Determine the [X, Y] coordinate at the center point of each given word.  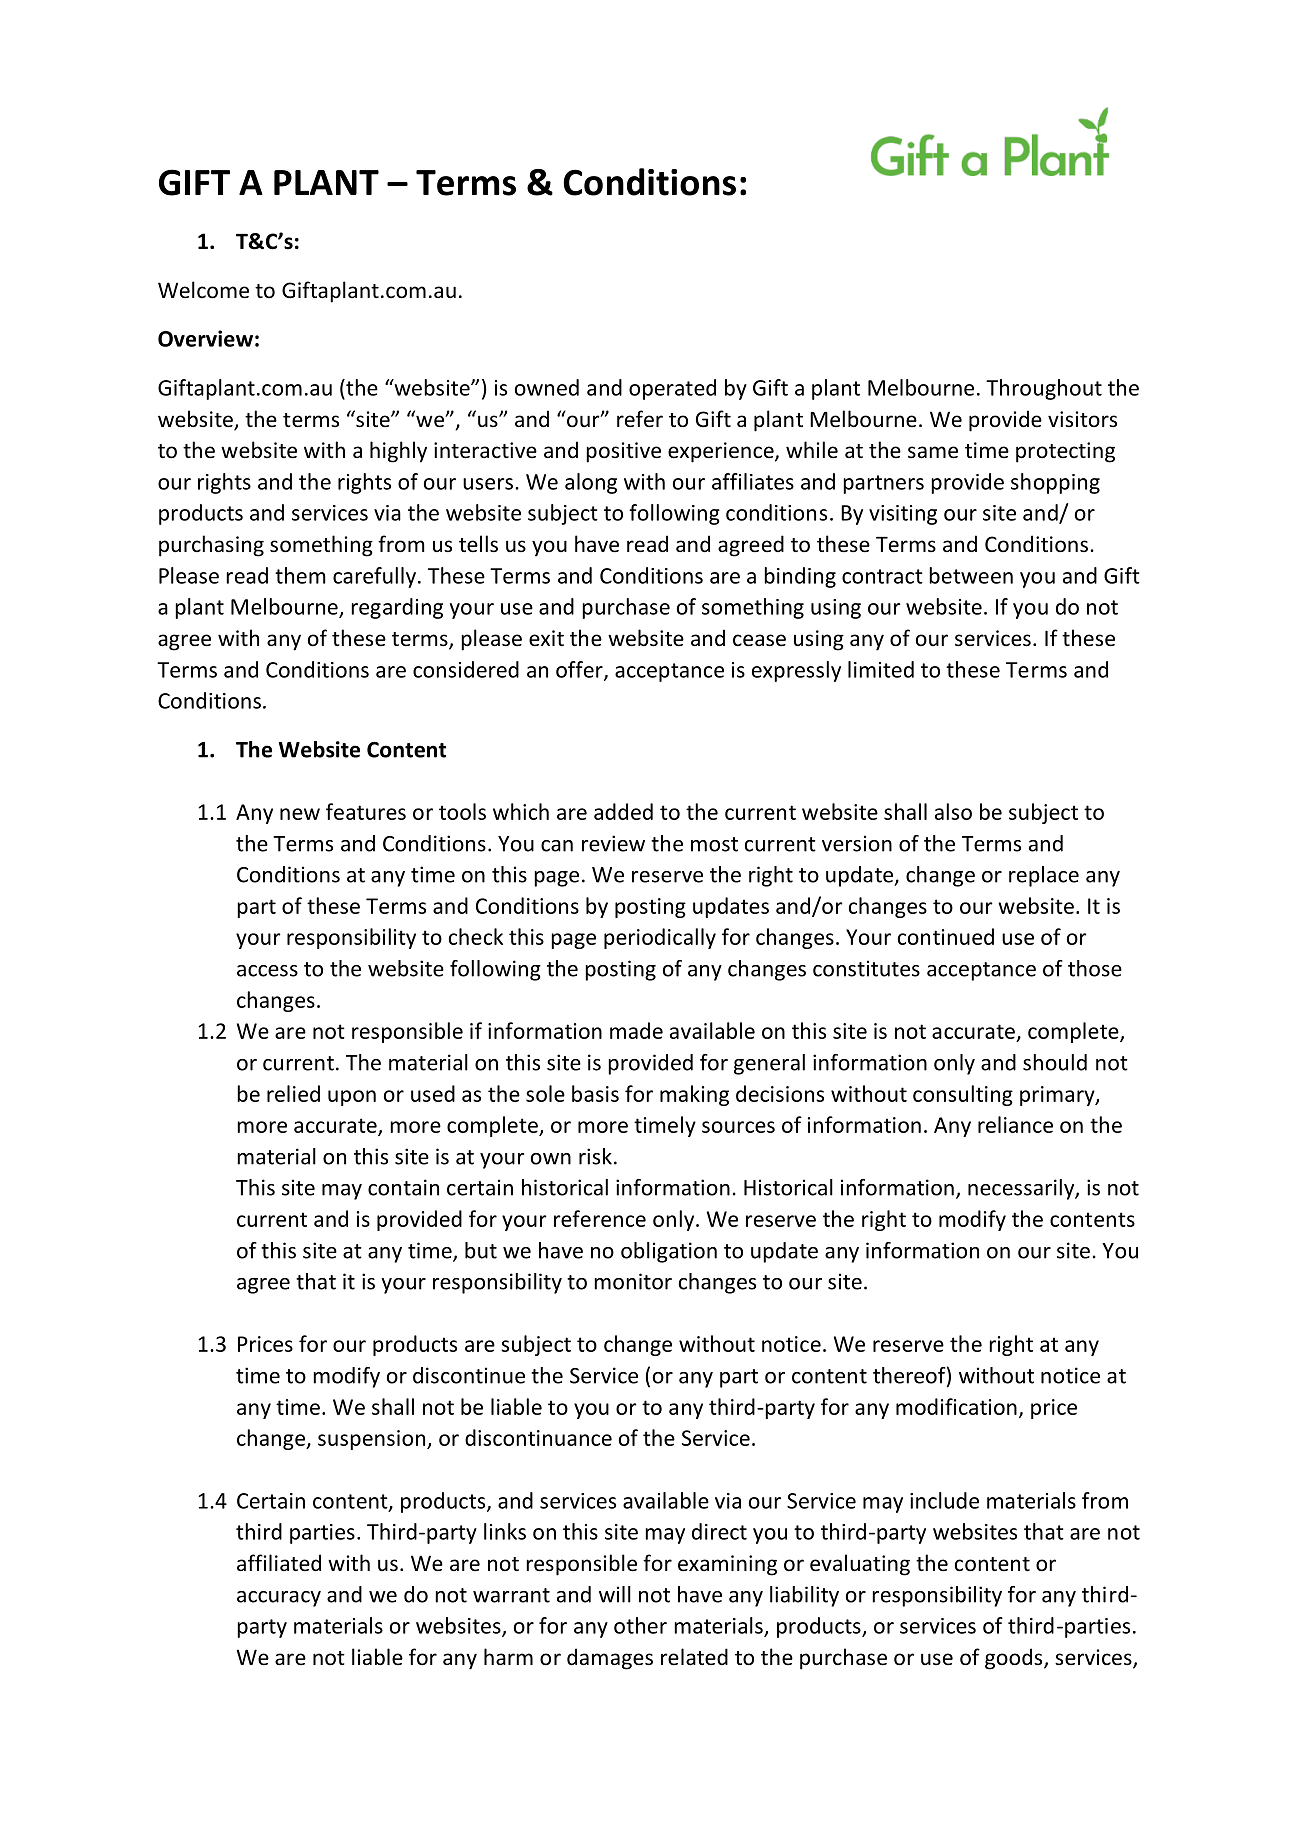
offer [580, 670]
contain [403, 1187]
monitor [633, 1281]
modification [956, 1406]
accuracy [279, 1599]
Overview [205, 338]
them [300, 575]
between [971, 575]
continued [946, 936]
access [267, 971]
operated [672, 389]
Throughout [1044, 389]
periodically [660, 938]
